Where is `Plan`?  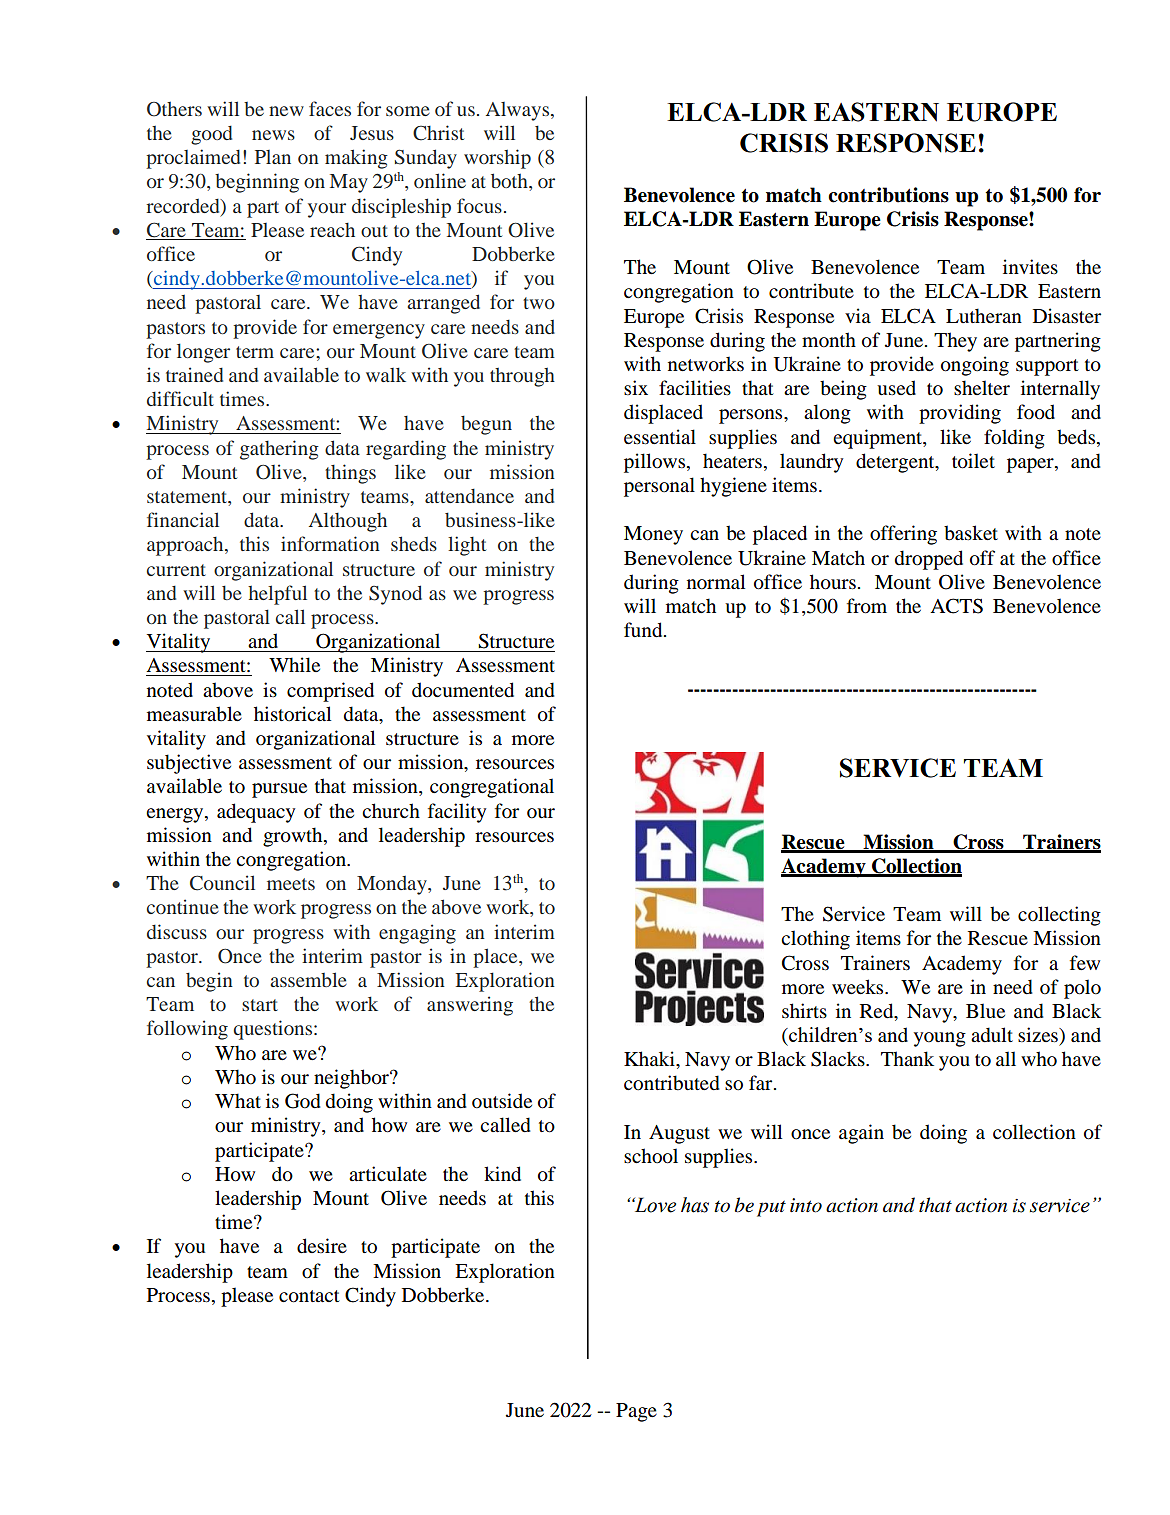
Plan is located at coordinates (273, 157).
